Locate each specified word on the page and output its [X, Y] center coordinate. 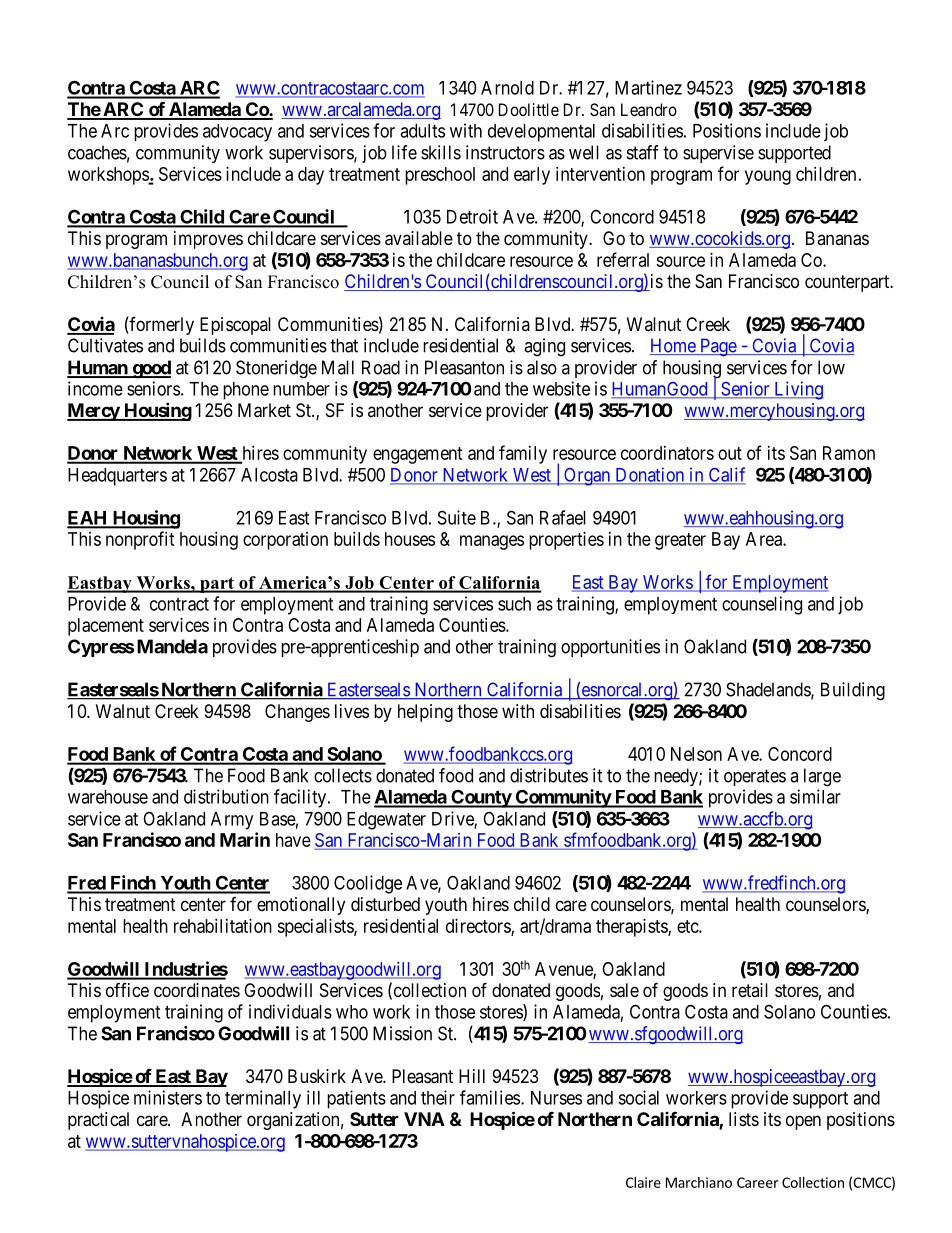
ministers [168, 1097]
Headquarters [117, 477]
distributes [549, 775]
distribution [226, 796]
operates [755, 777]
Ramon [849, 453]
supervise [718, 154]
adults [422, 131]
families [490, 1097]
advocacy [237, 133]
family [523, 454]
